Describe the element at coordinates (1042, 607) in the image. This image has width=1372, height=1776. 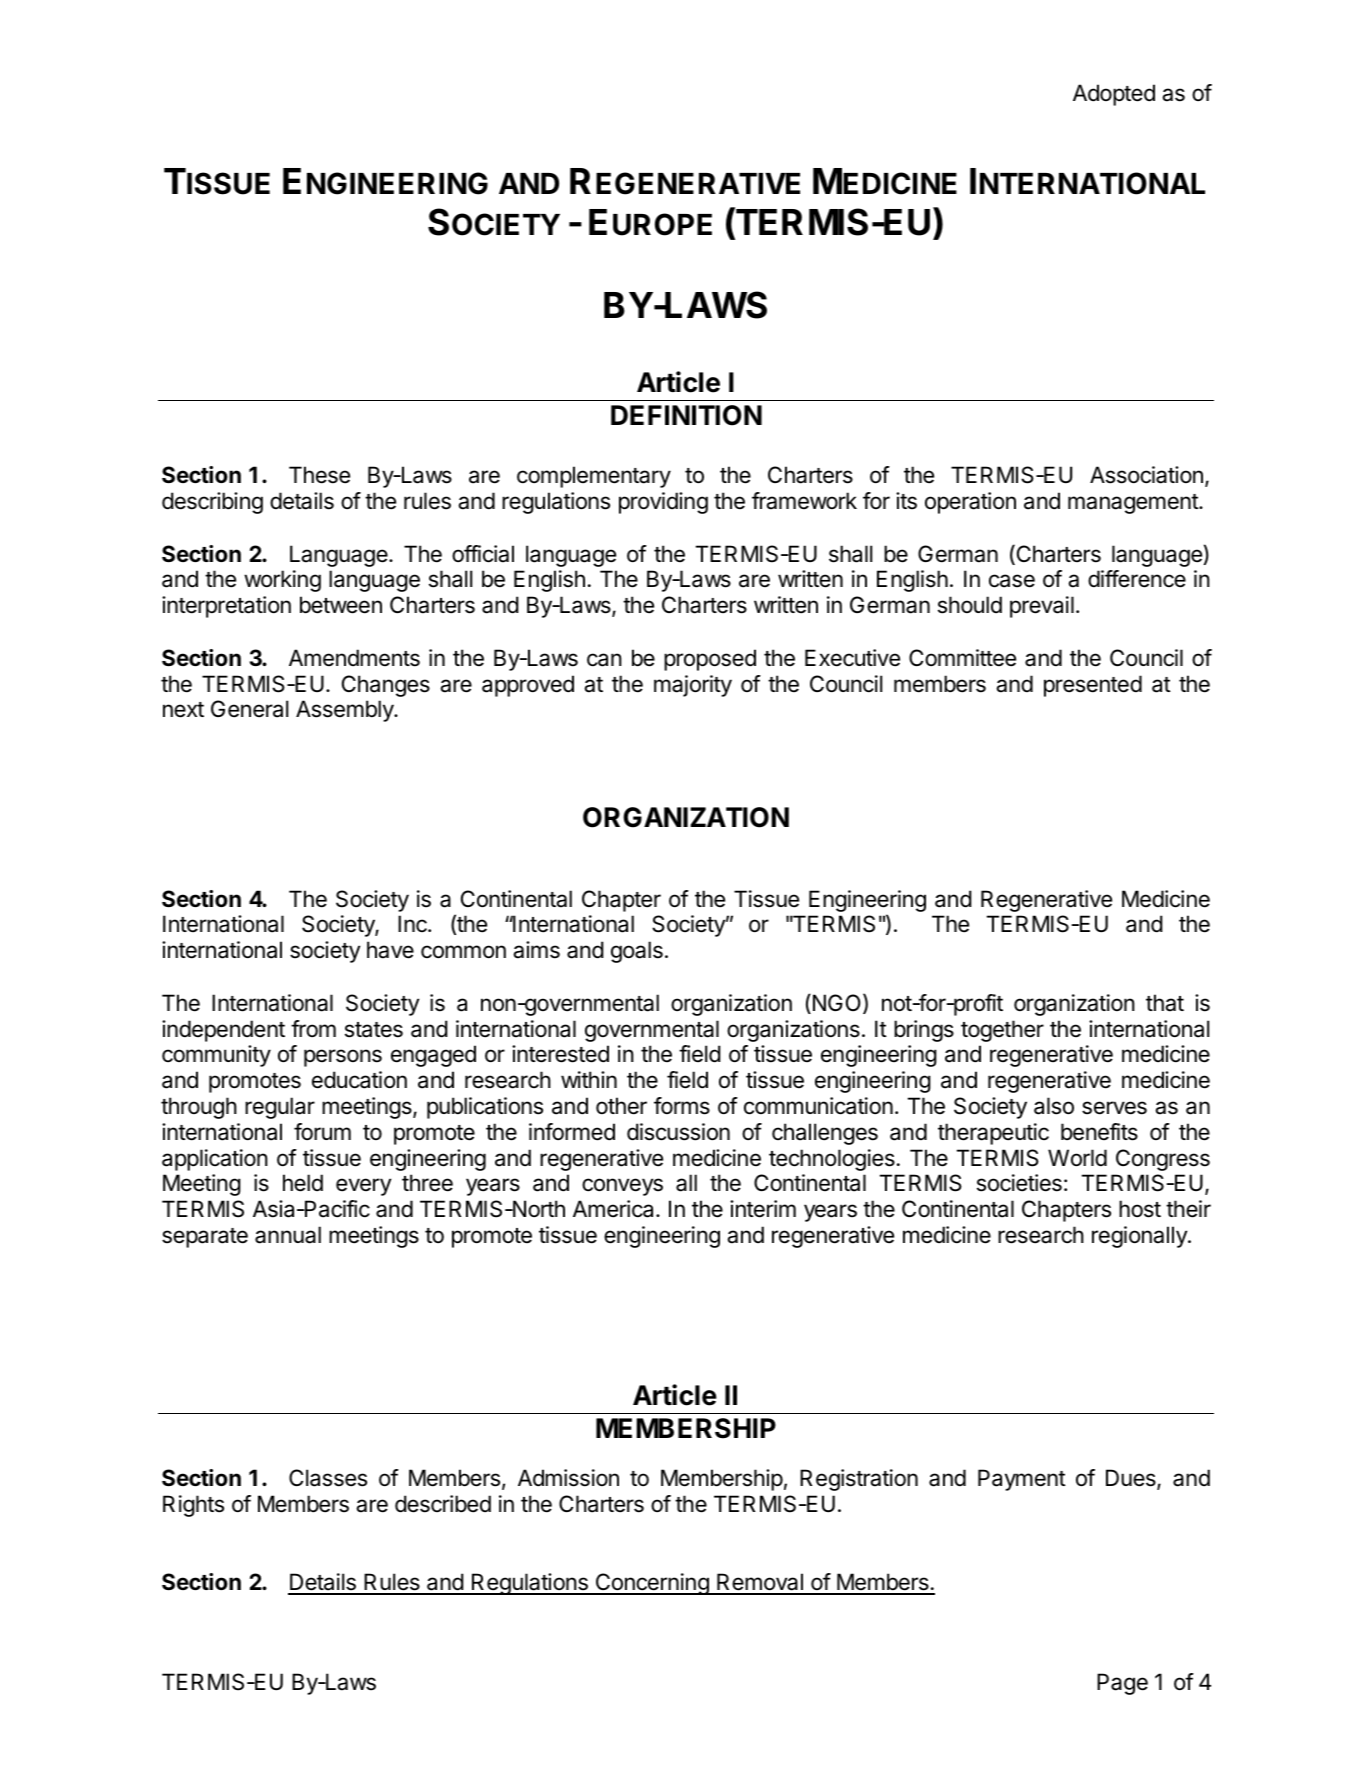
I see `prevail` at that location.
